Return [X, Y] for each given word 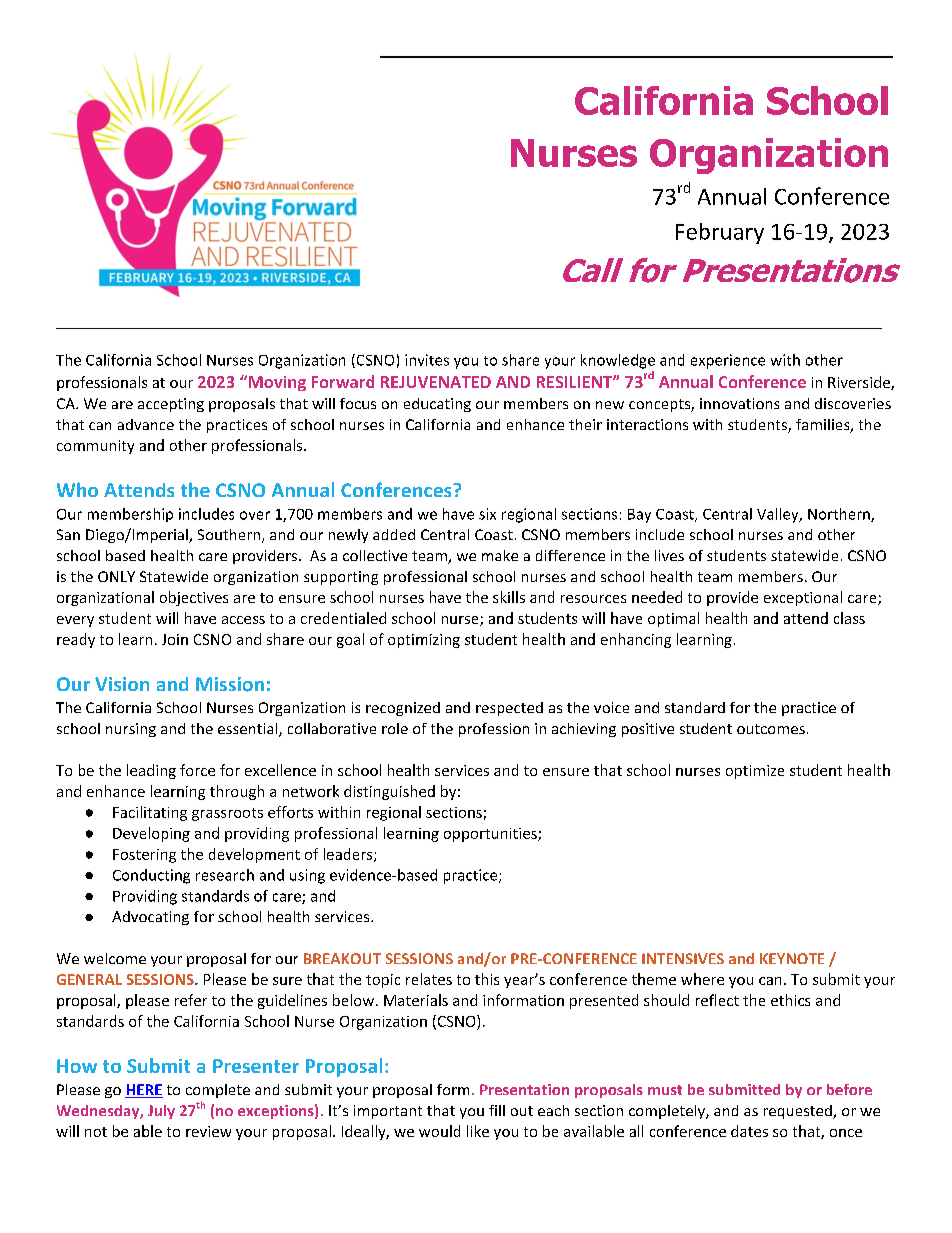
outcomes [771, 729]
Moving [276, 383]
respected [509, 709]
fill [497, 1110]
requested [799, 1112]
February [720, 233]
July [161, 1112]
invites [427, 360]
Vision [122, 684]
